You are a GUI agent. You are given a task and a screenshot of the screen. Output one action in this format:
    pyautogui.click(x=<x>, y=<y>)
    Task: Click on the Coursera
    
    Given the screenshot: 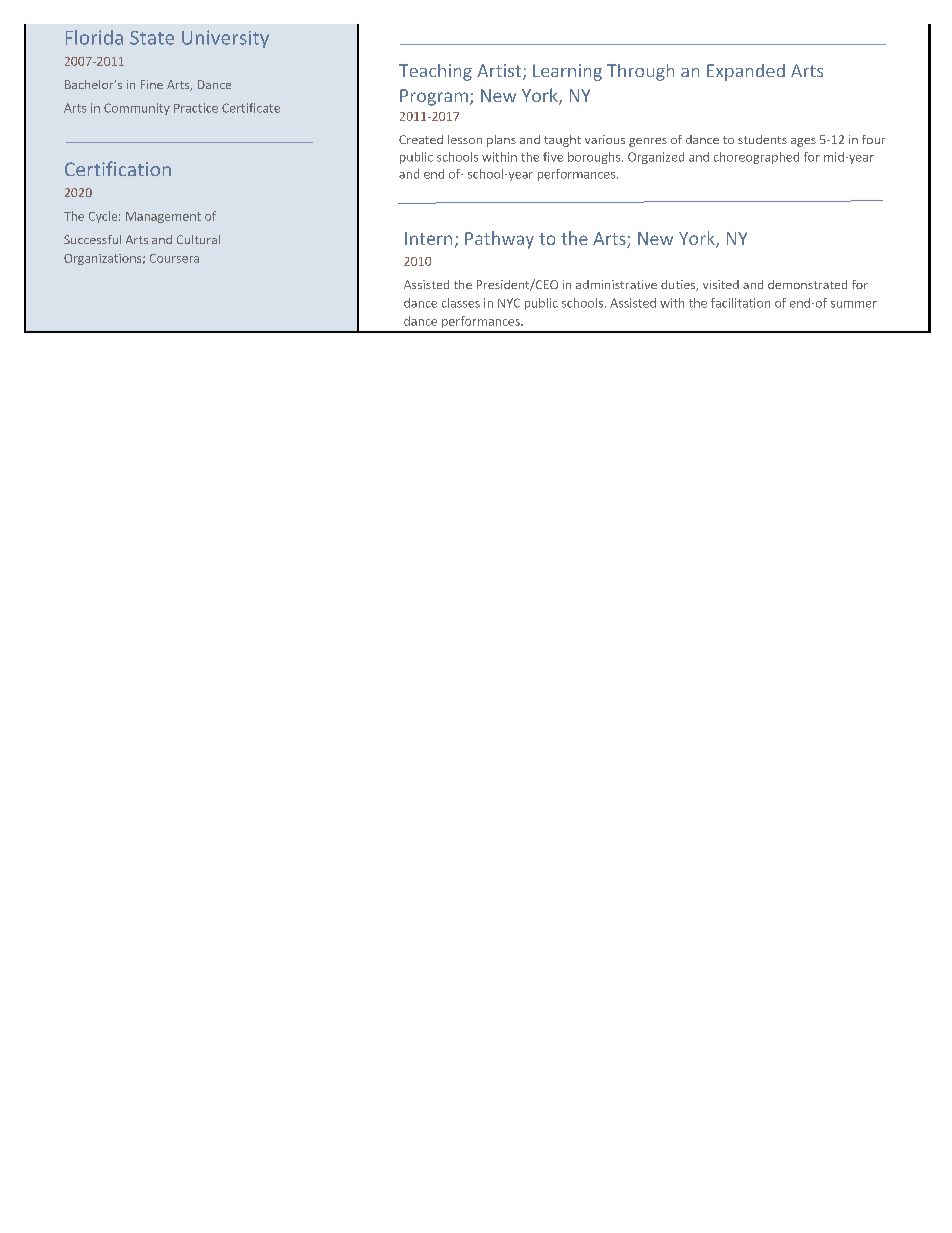 What is the action you would take?
    pyautogui.click(x=174, y=258)
